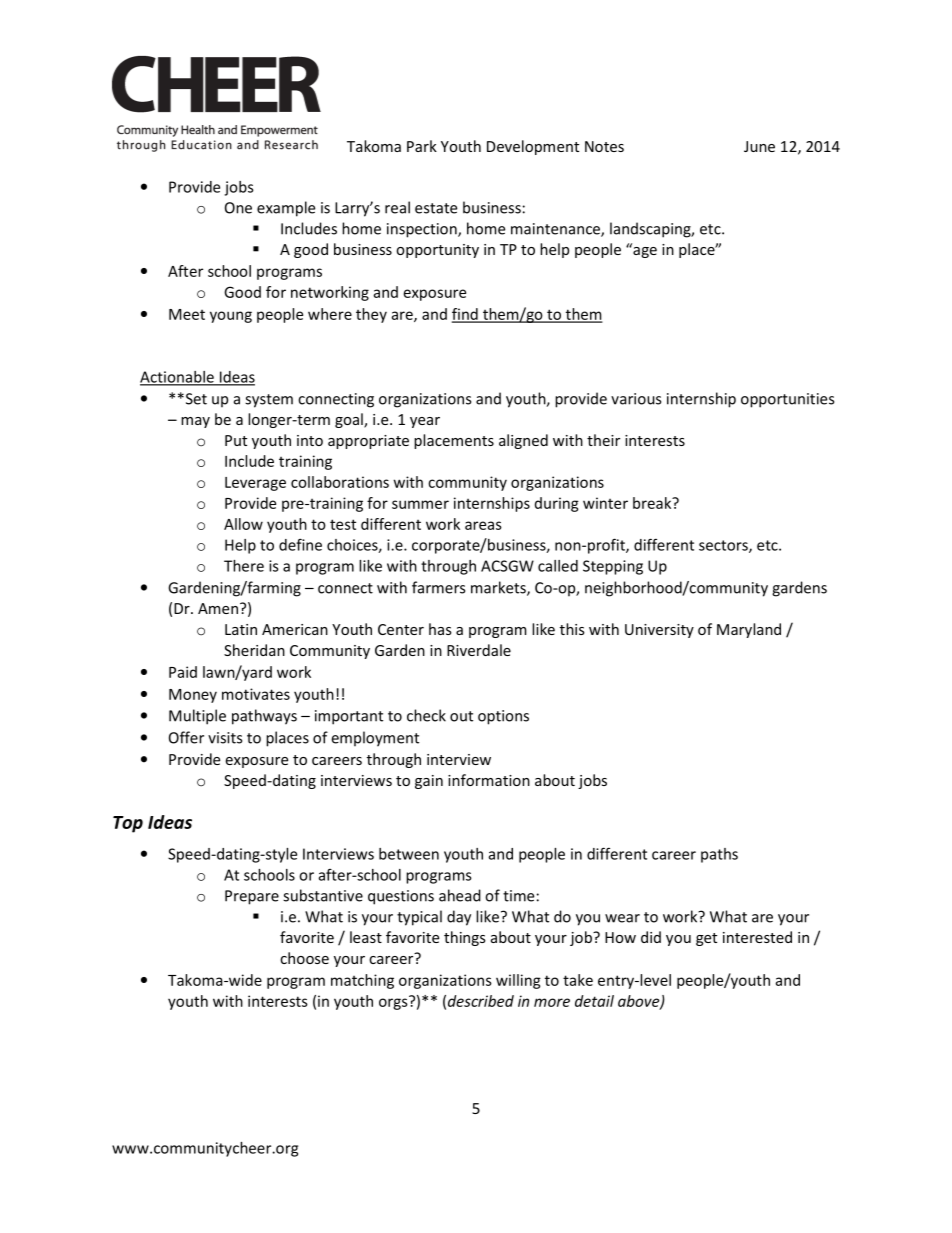 This screenshot has width=952, height=1233. What do you see at coordinates (425, 422) in the screenshot?
I see `year` at bounding box center [425, 422].
